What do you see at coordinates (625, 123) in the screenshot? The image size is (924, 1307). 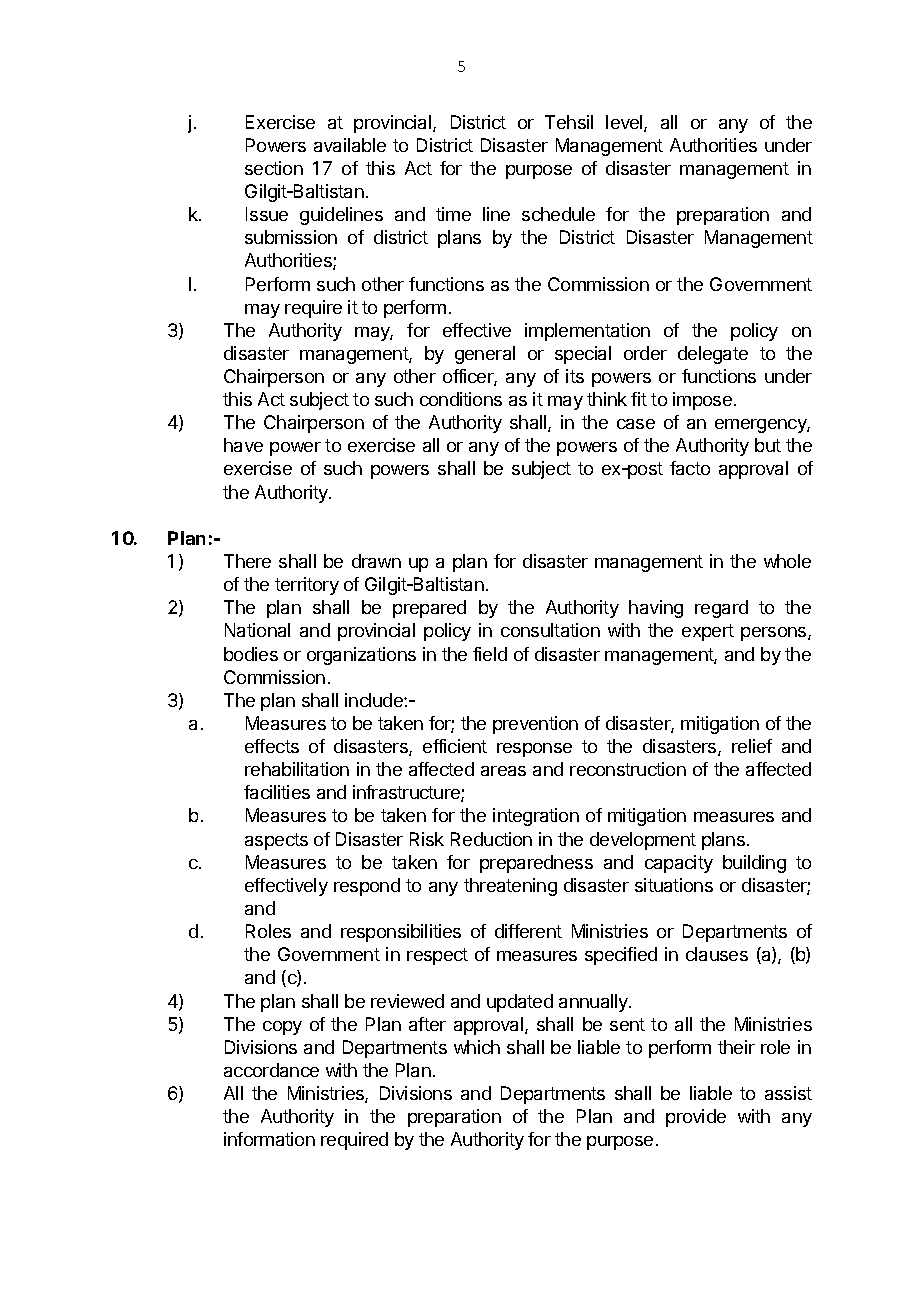 I see `level` at bounding box center [625, 123].
